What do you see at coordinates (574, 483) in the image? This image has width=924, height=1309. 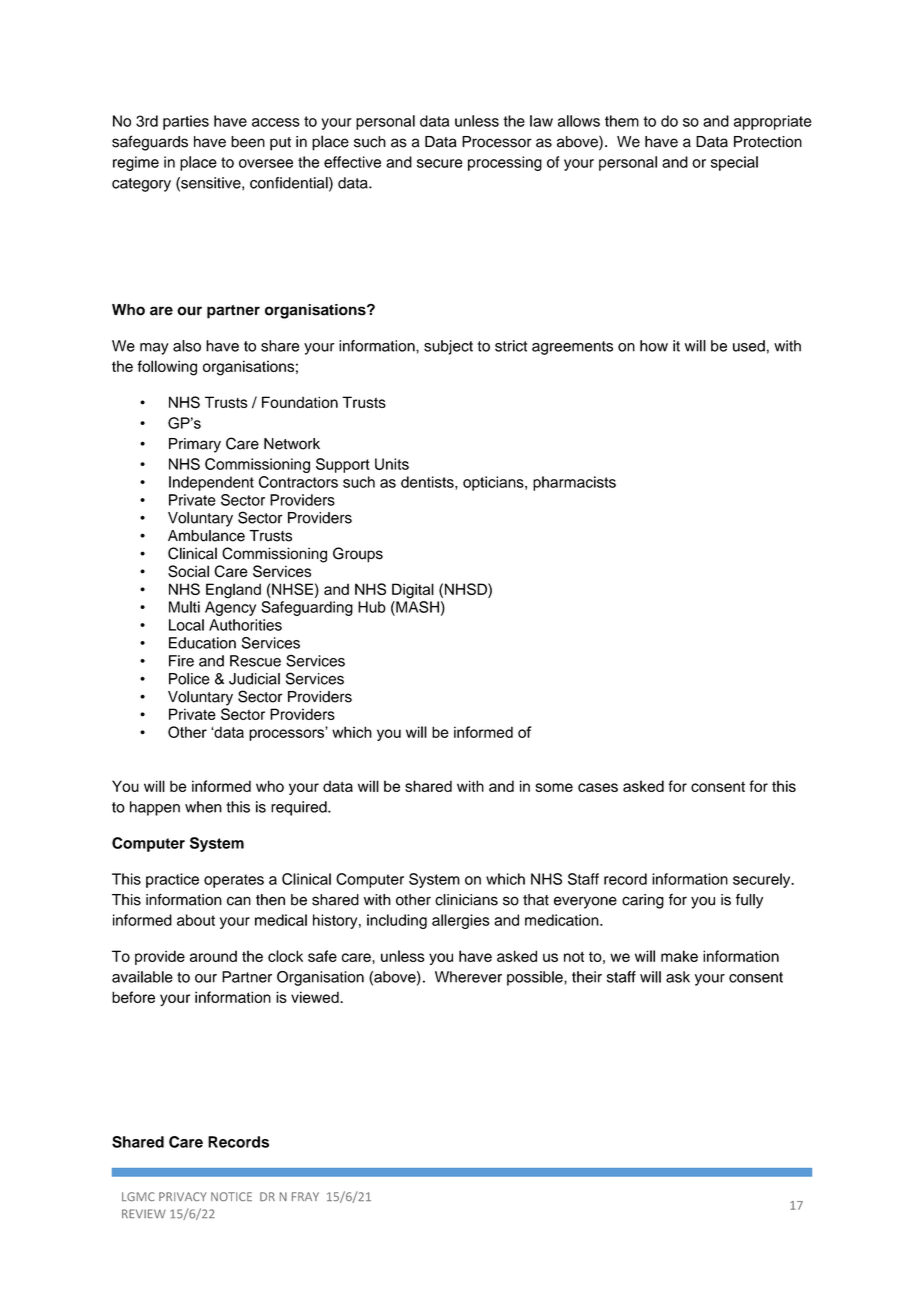 I see `pharmacists` at bounding box center [574, 483].
